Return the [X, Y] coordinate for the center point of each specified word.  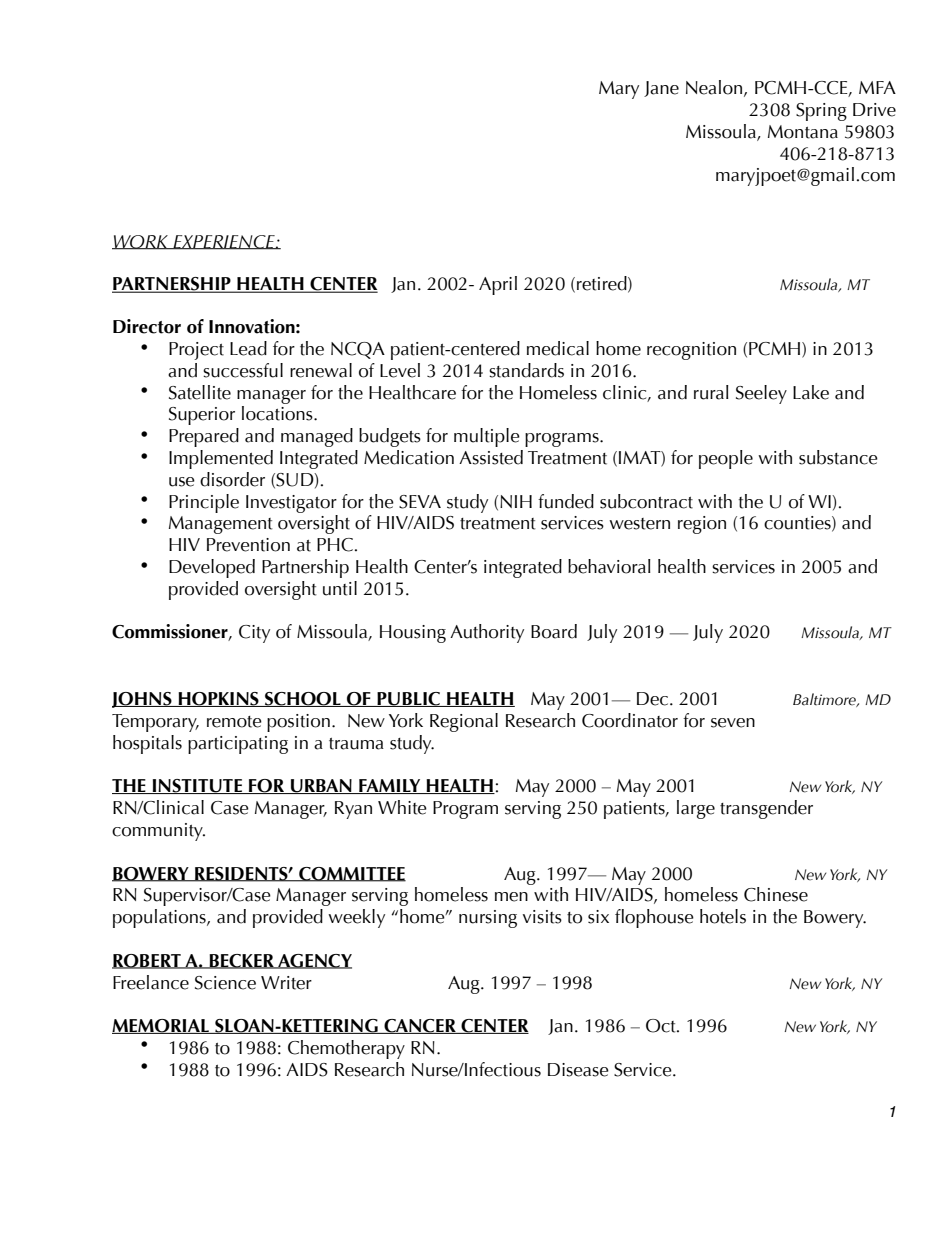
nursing [488, 919]
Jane [661, 89]
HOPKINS [218, 699]
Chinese [776, 894]
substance [838, 457]
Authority [487, 633]
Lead [248, 348]
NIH [516, 501]
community [158, 832]
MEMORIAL [161, 1026]
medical [558, 348]
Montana [803, 132]
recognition [691, 351]
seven [733, 723]
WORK [141, 242]
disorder [232, 479]
